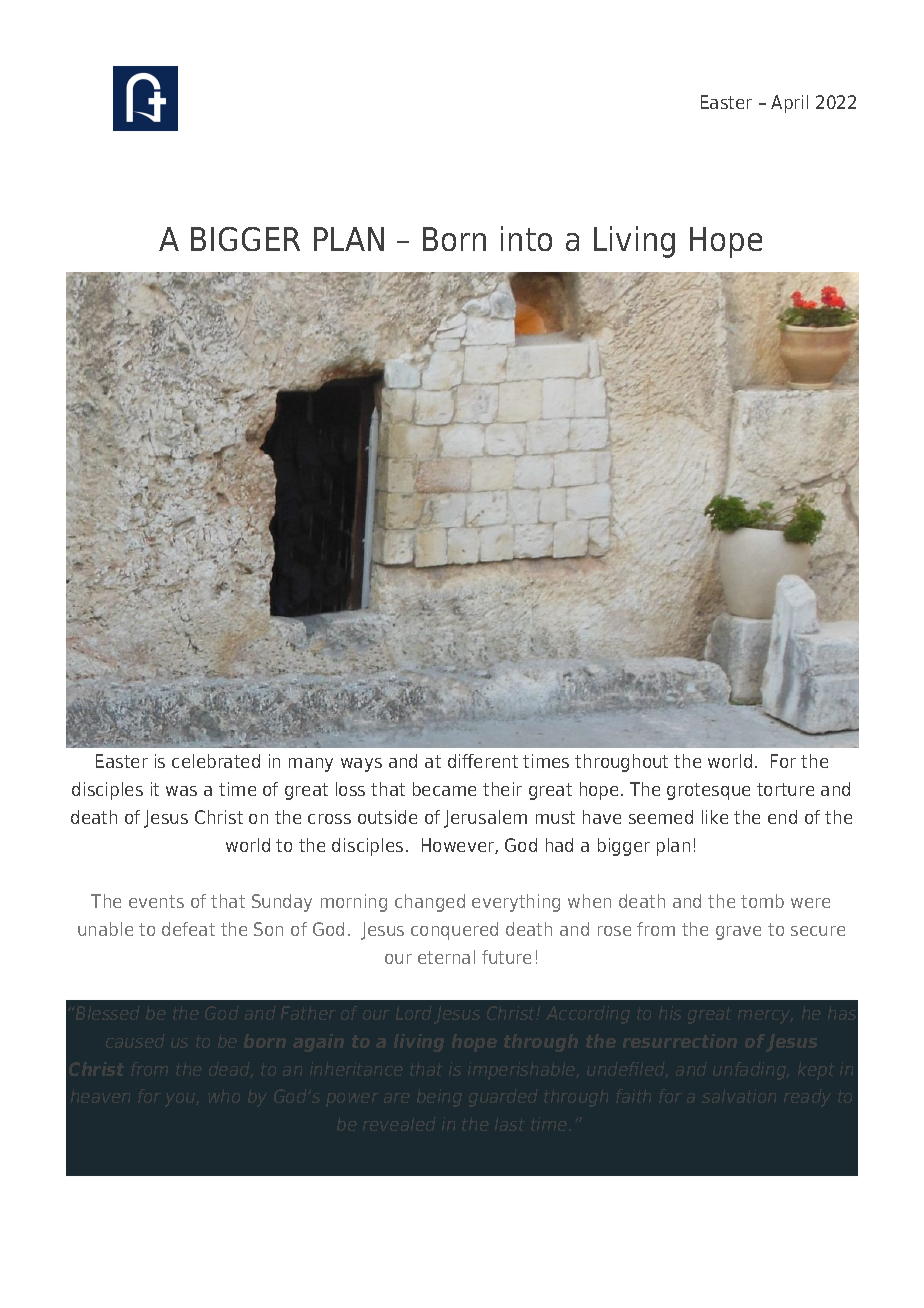 This screenshot has height=1308, width=924. What do you see at coordinates (361, 765) in the screenshot?
I see `ways` at bounding box center [361, 765].
